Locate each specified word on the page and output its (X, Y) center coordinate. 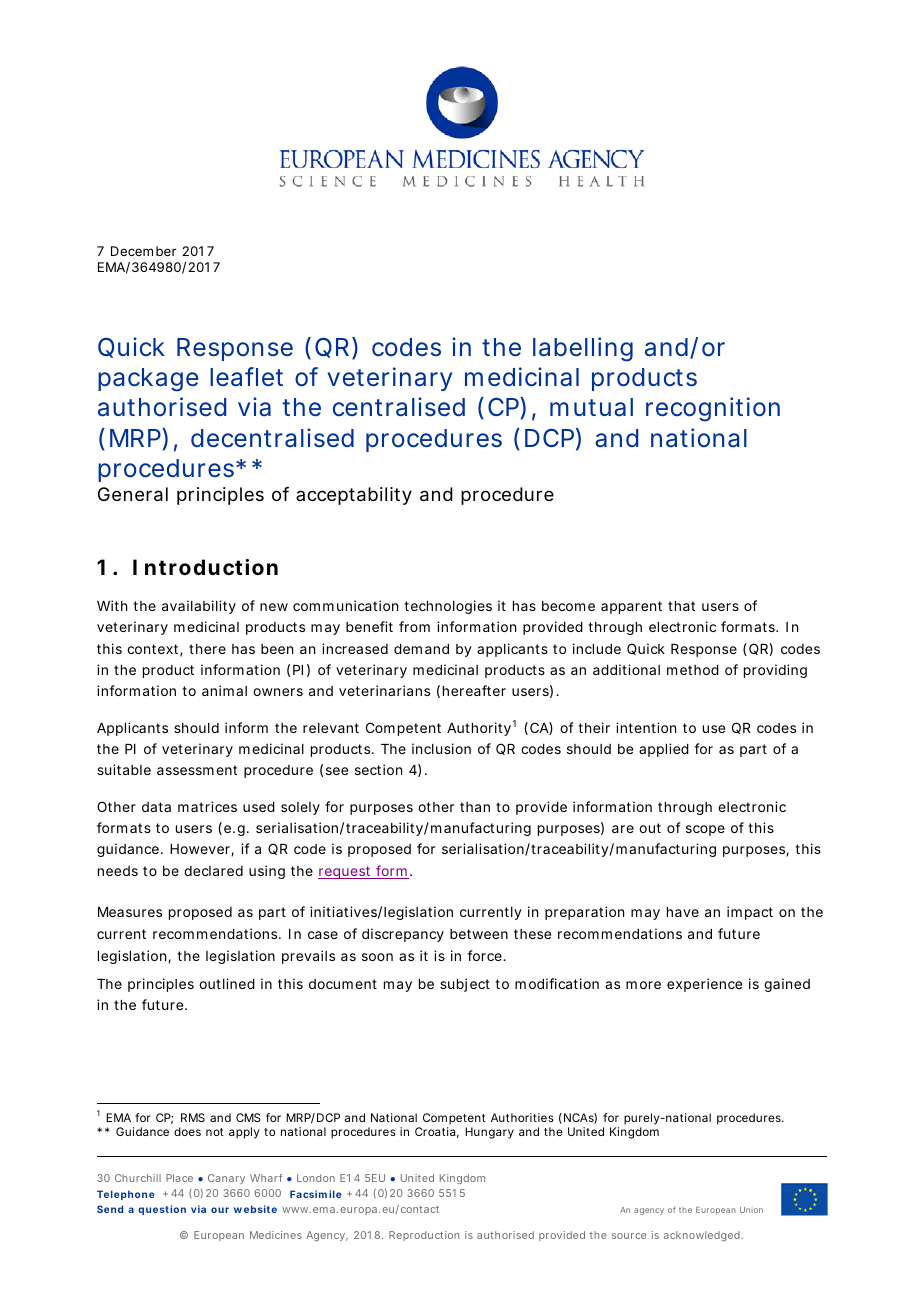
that (681, 606)
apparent (631, 607)
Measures (130, 912)
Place (179, 1178)
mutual (591, 407)
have (683, 912)
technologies (448, 607)
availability (199, 607)
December (143, 251)
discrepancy (403, 935)
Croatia (435, 1131)
